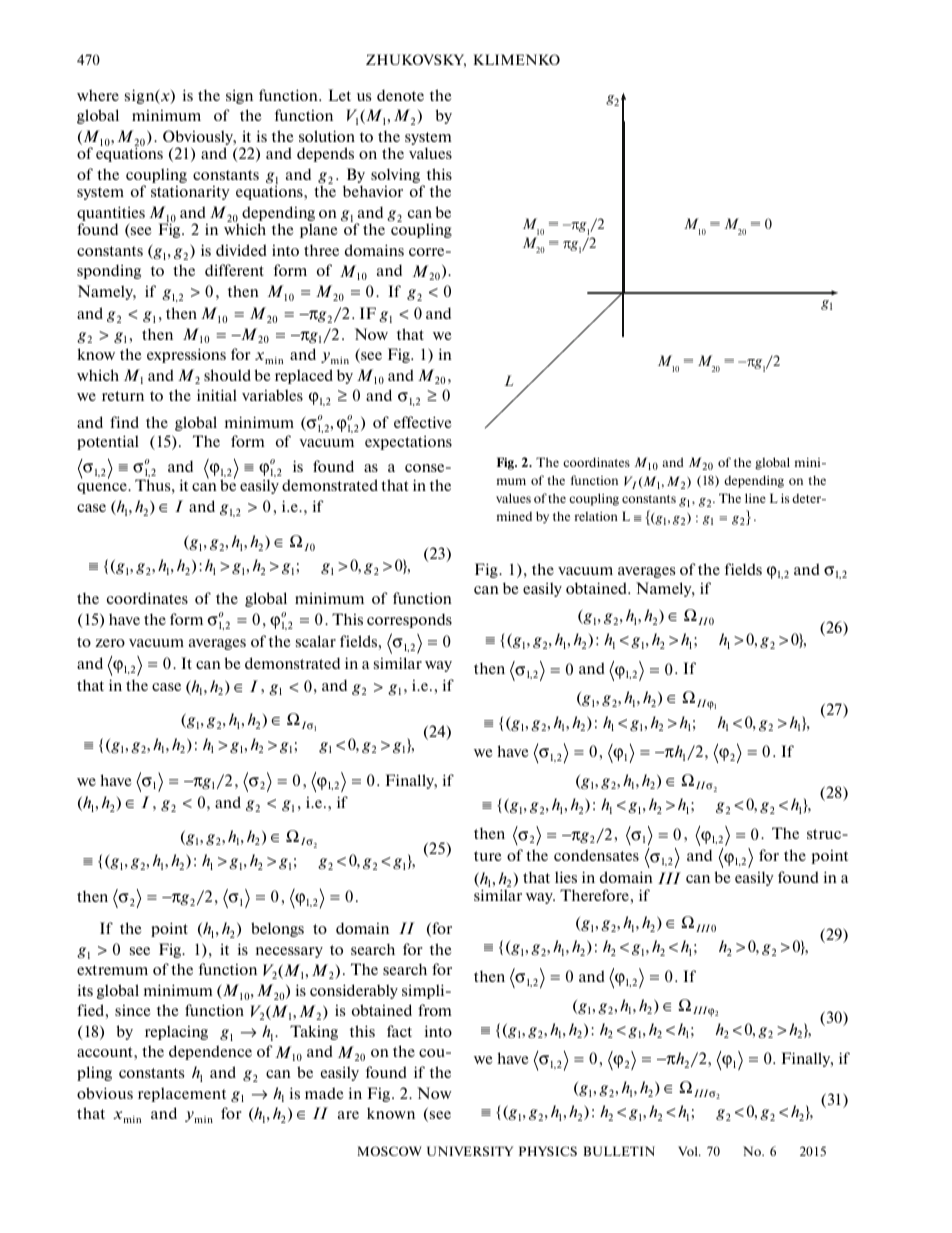  What do you see at coordinates (400, 95) in the screenshot?
I see `denote` at bounding box center [400, 95].
